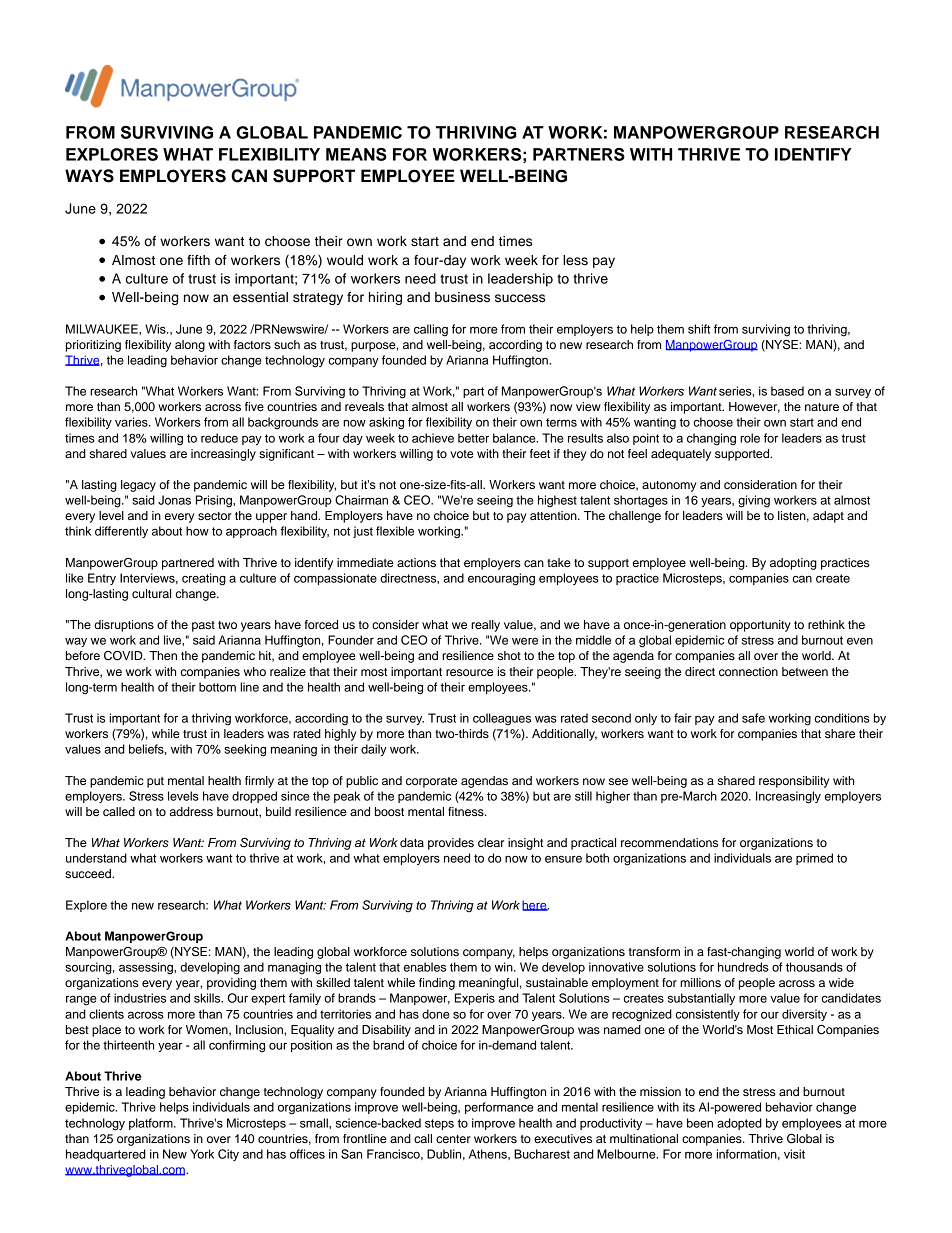 Image resolution: width=952 pixels, height=1233 pixels. What do you see at coordinates (147, 968) in the screenshot?
I see `assessing` at bounding box center [147, 968].
